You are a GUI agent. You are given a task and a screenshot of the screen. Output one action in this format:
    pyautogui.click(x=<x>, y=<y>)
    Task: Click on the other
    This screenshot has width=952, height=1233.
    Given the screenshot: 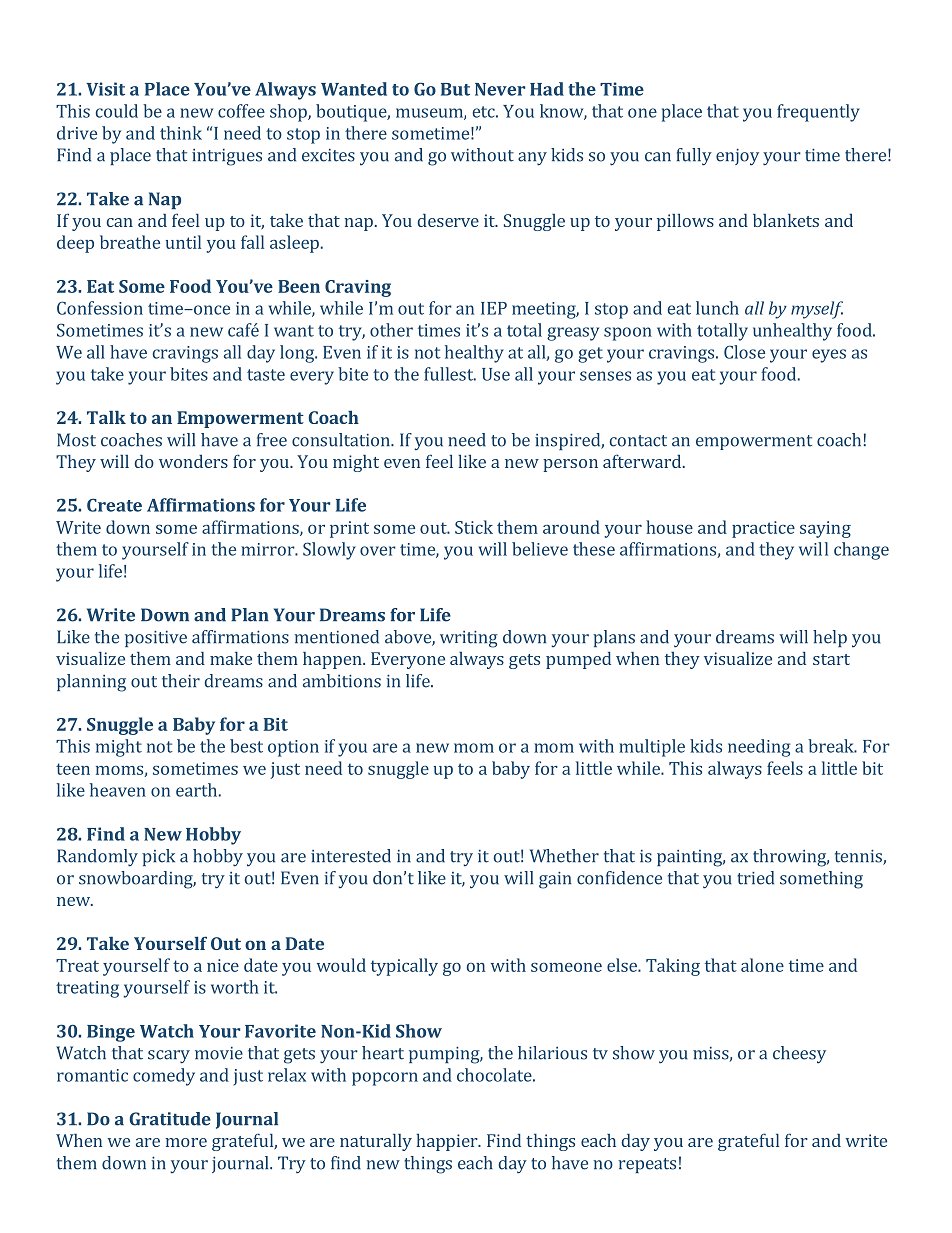 What is the action you would take?
    pyautogui.click(x=391, y=330)
